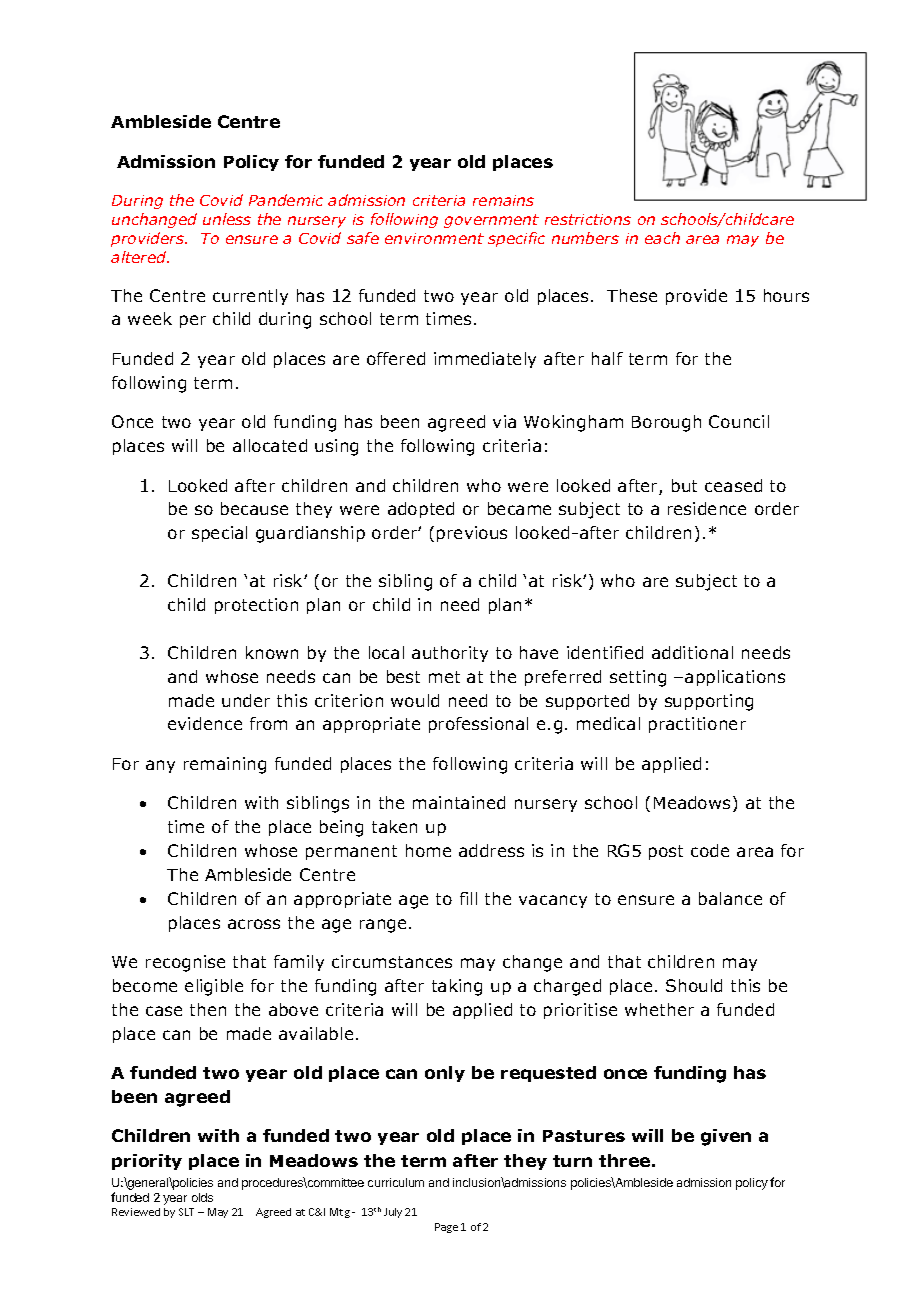 This image has height=1308, width=924. What do you see at coordinates (202, 1197) in the image?
I see `olds` at bounding box center [202, 1197].
